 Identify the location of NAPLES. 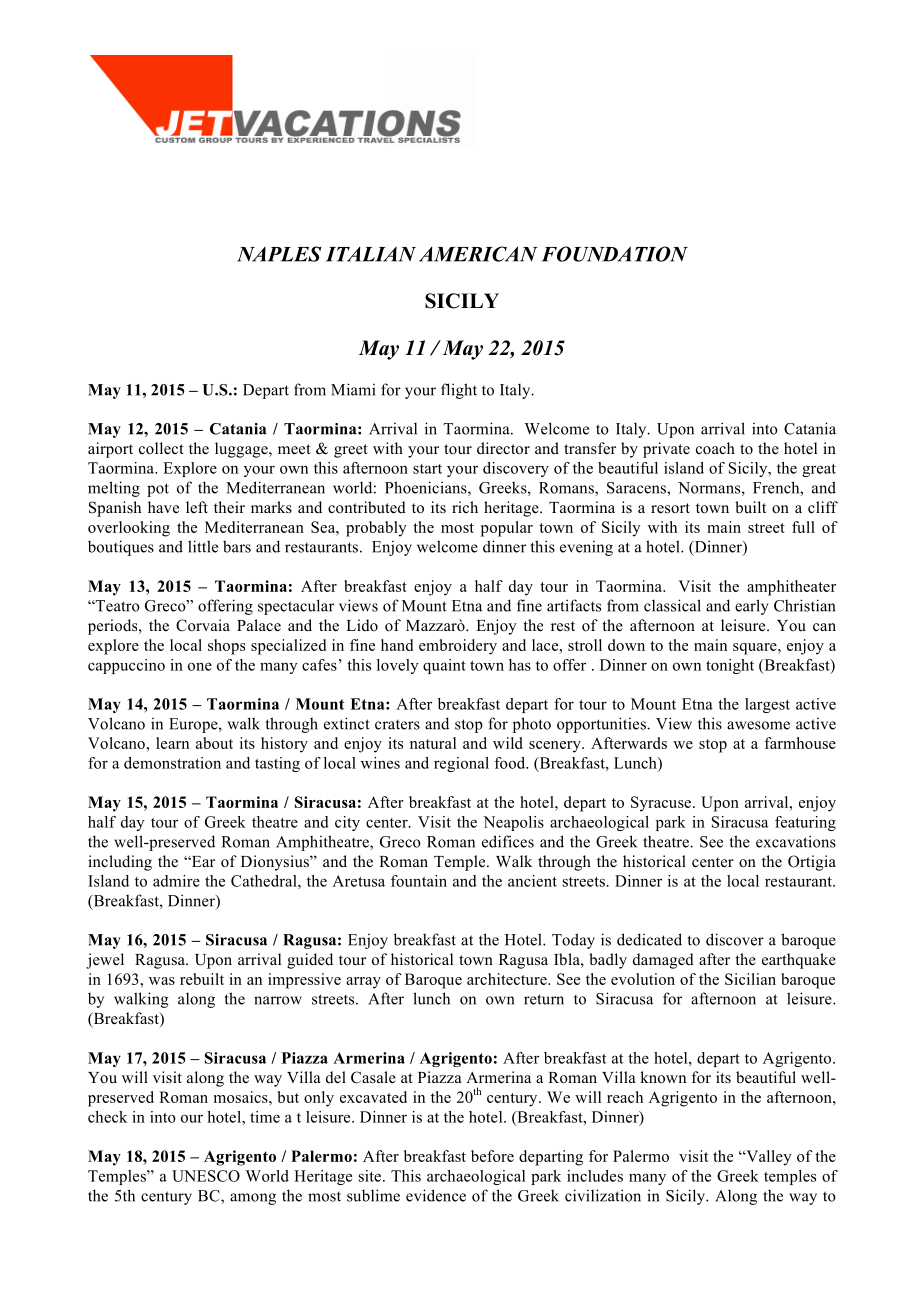
(279, 254).
